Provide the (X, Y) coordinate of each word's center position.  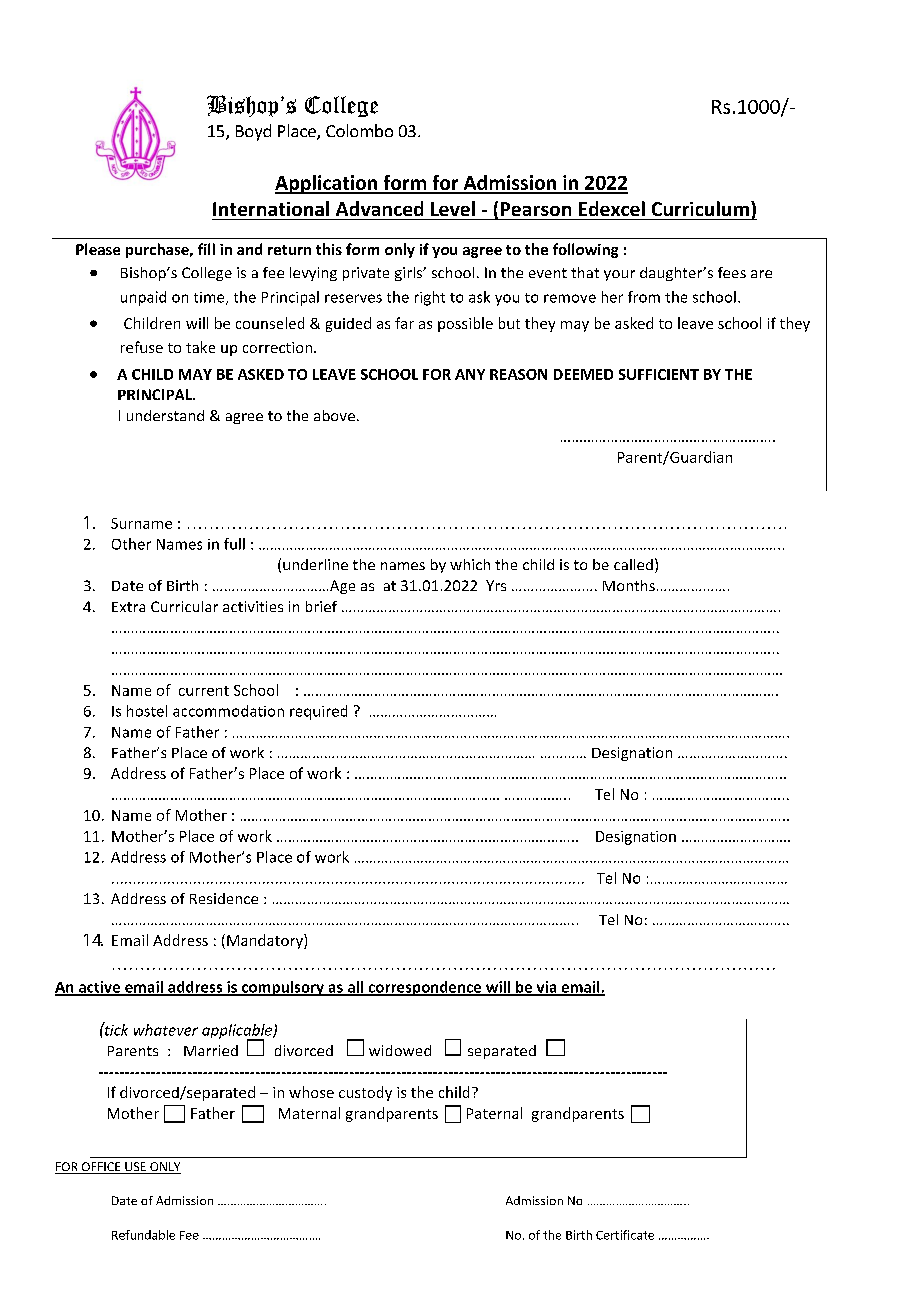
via (546, 988)
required (318, 712)
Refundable (143, 1235)
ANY (470, 374)
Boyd (253, 132)
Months (629, 585)
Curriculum (700, 208)
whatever (166, 1030)
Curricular (184, 606)
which (470, 564)
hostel (147, 711)
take (200, 347)
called (633, 564)
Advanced (379, 208)
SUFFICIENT (659, 374)
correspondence (425, 988)
